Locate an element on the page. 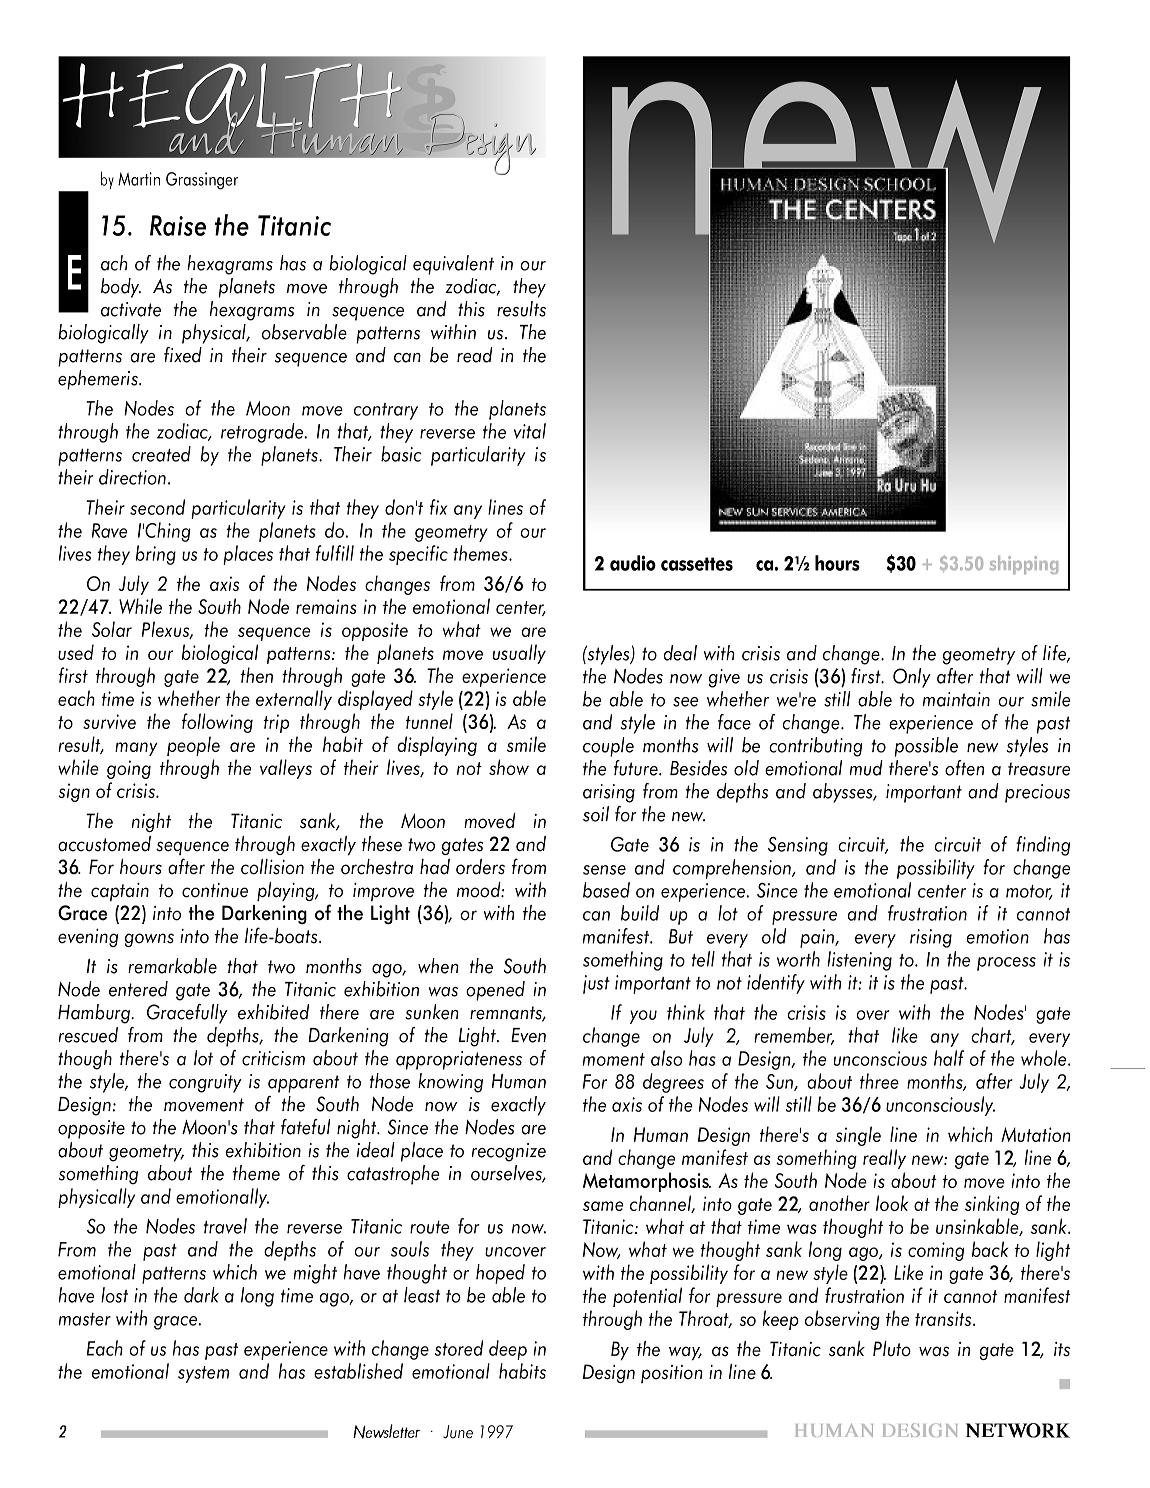 Image resolution: width=1150 pixels, height=1488 pixels. deep is located at coordinates (508, 1350).
